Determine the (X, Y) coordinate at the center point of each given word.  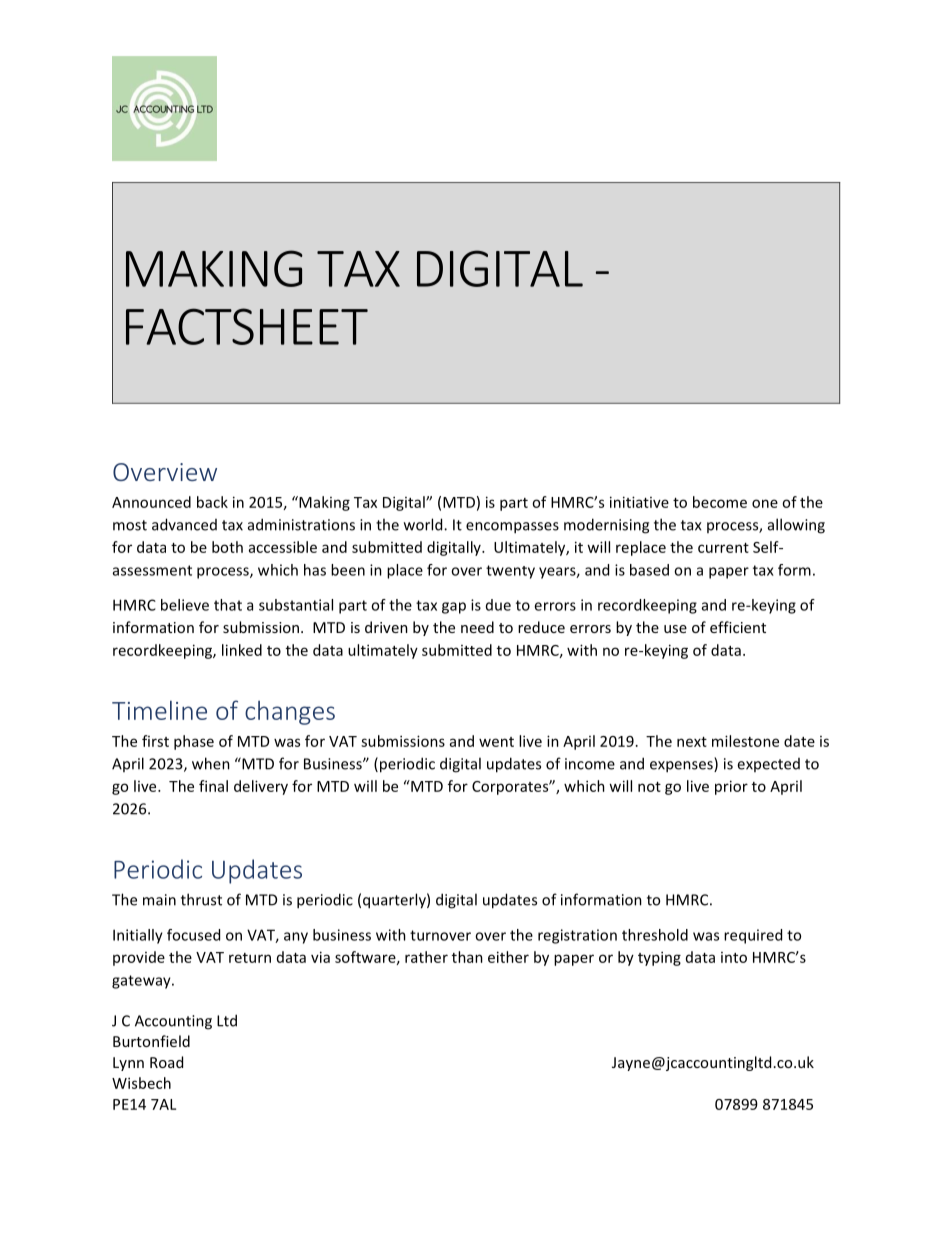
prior (731, 787)
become (720, 502)
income (590, 764)
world (424, 524)
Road (166, 1062)
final (213, 786)
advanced (184, 524)
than (467, 957)
